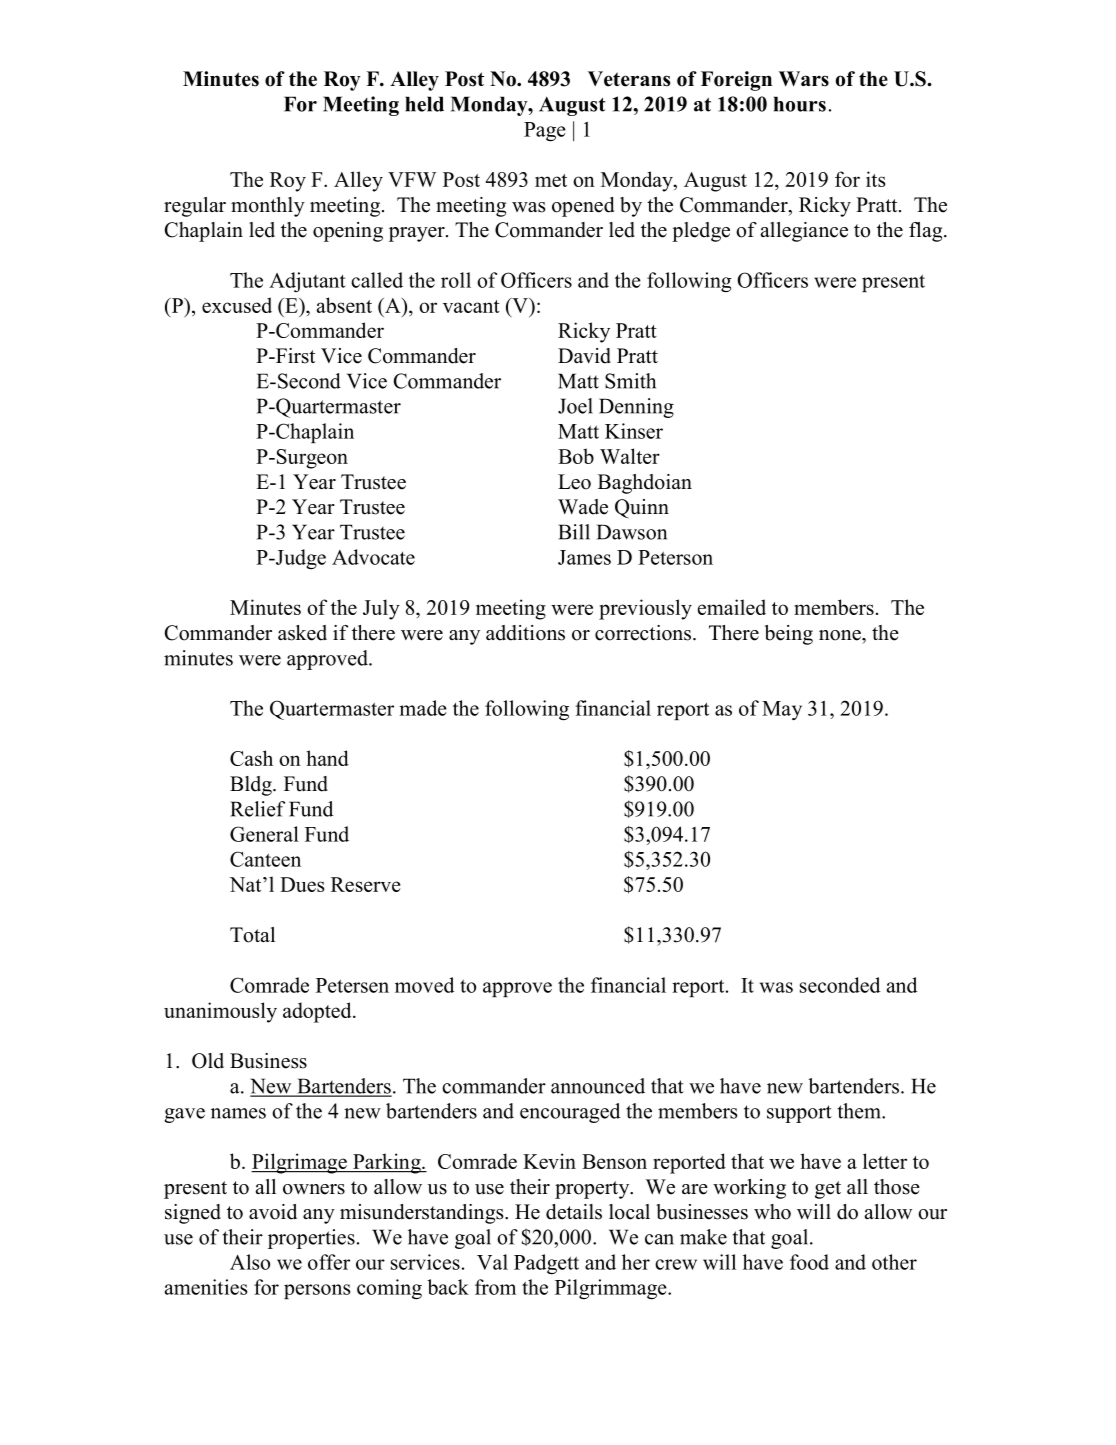 The image size is (1116, 1445). I want to click on Leo, so click(574, 482).
